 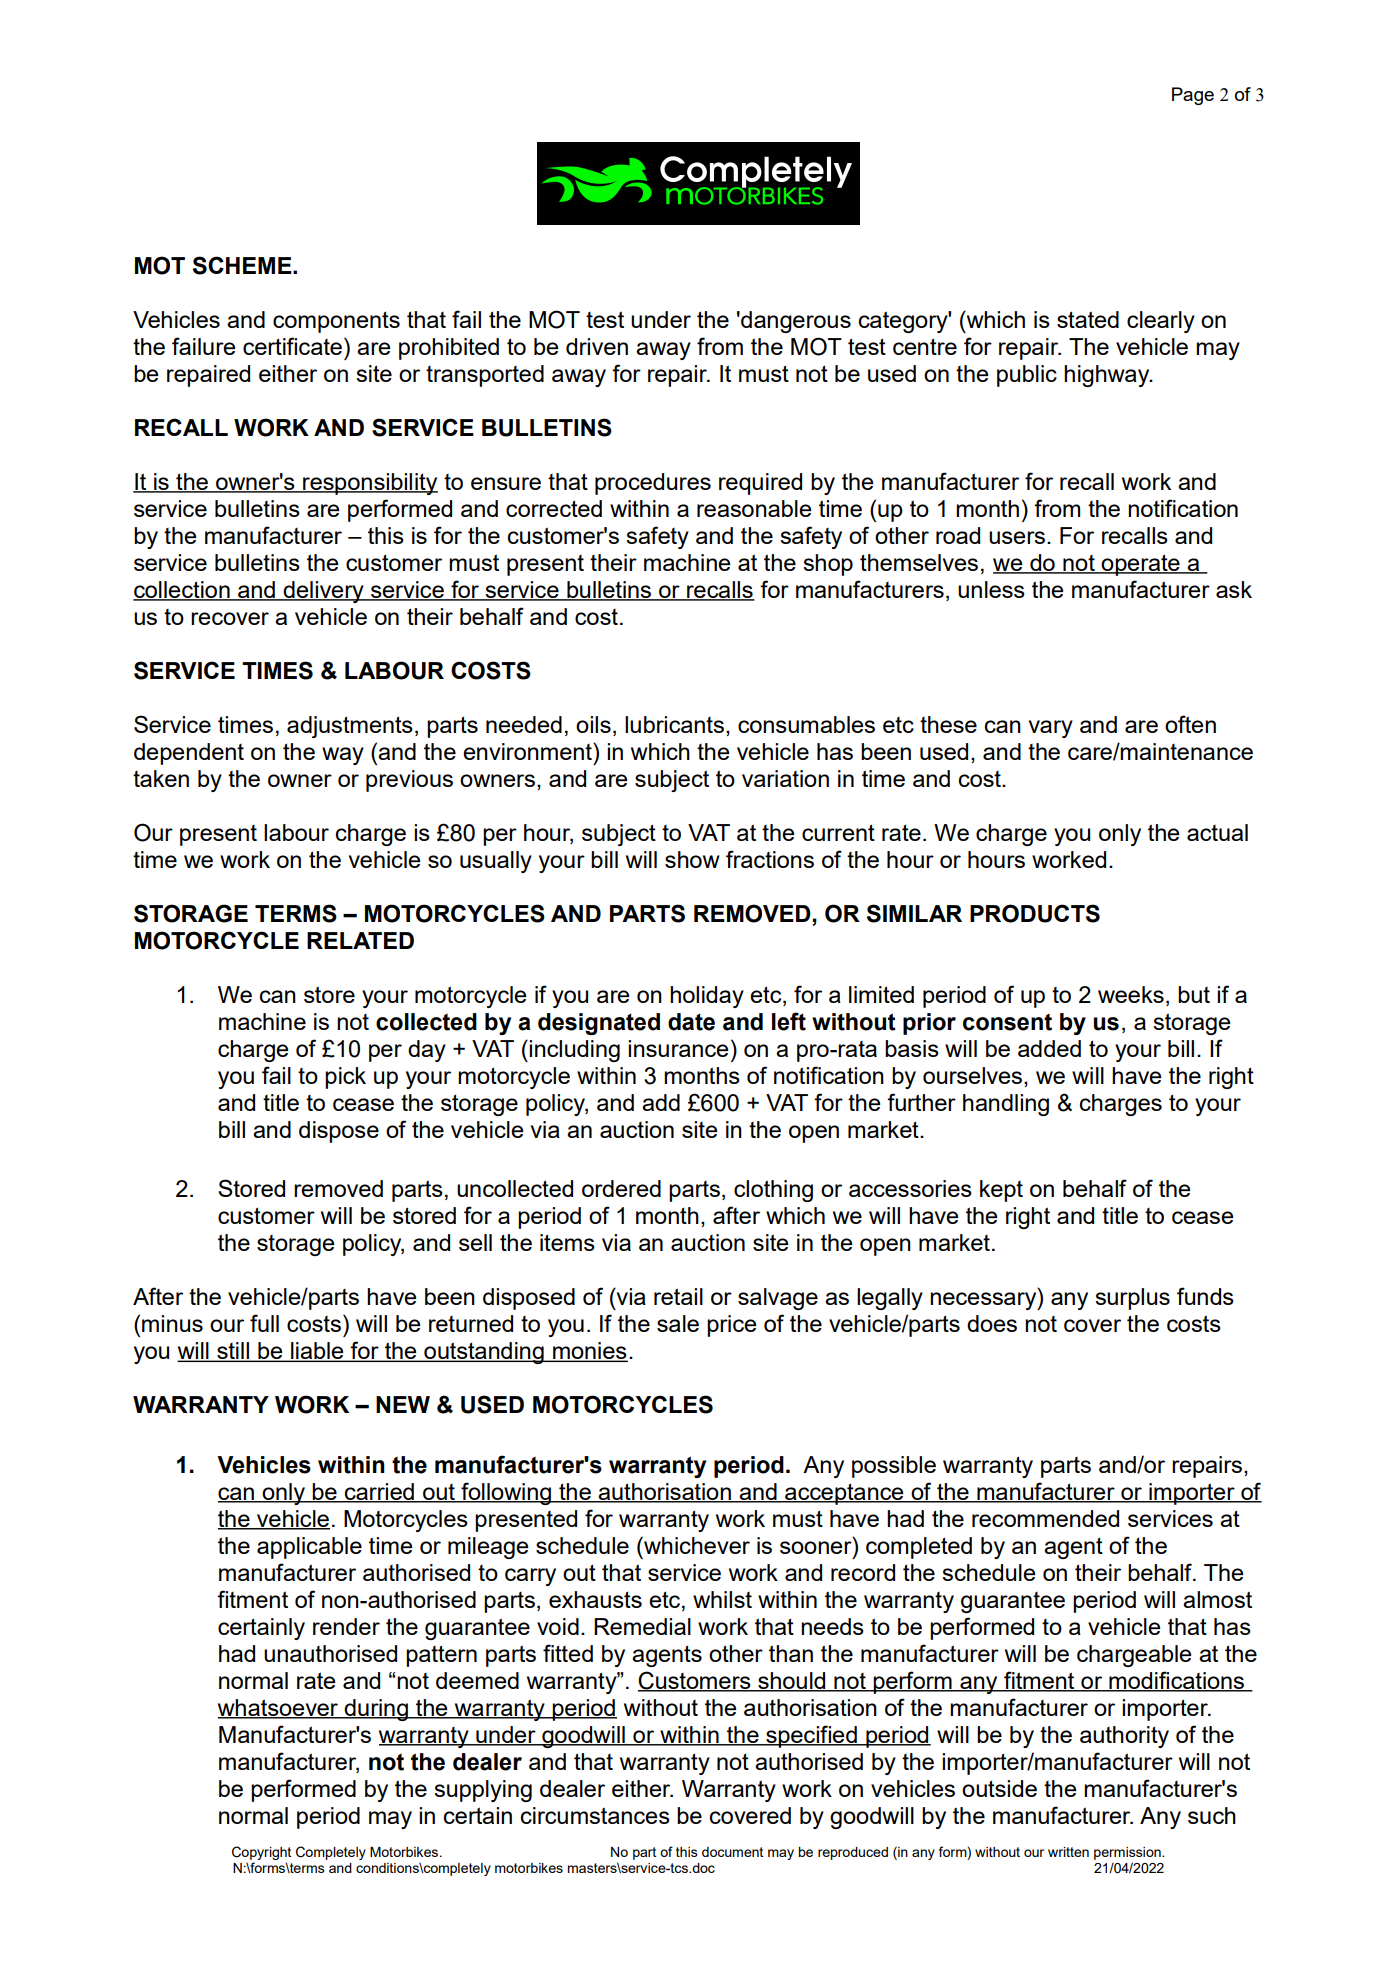 What do you see at coordinates (754, 508) in the screenshot?
I see `reasonable` at bounding box center [754, 508].
